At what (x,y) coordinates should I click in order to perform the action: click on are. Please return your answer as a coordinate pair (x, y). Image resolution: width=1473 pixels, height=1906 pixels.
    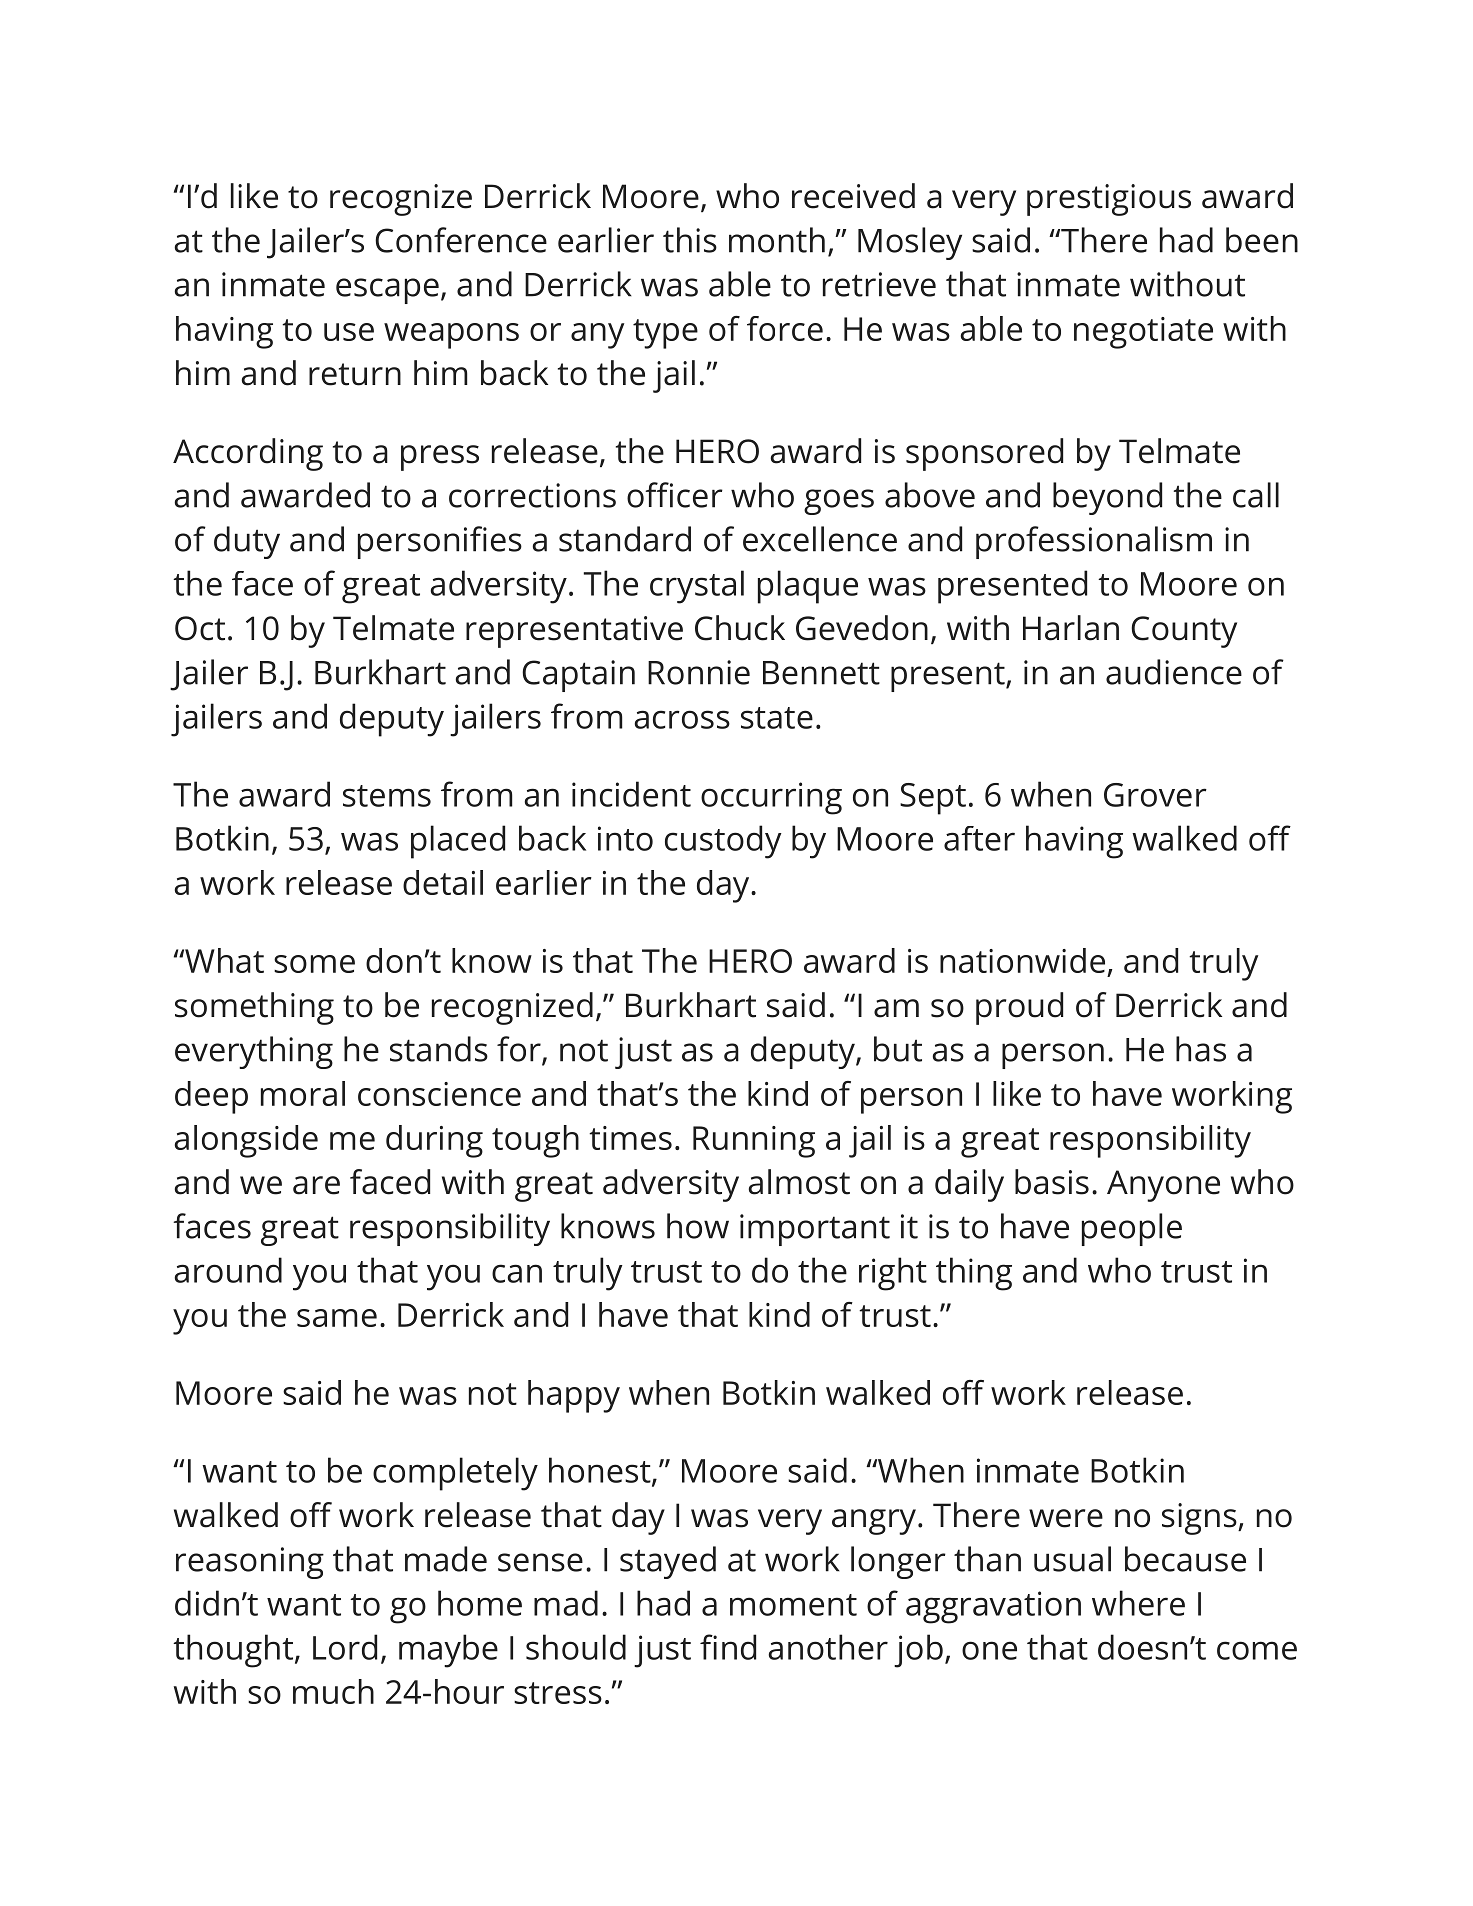
    Looking at the image, I should click on (316, 1185).
